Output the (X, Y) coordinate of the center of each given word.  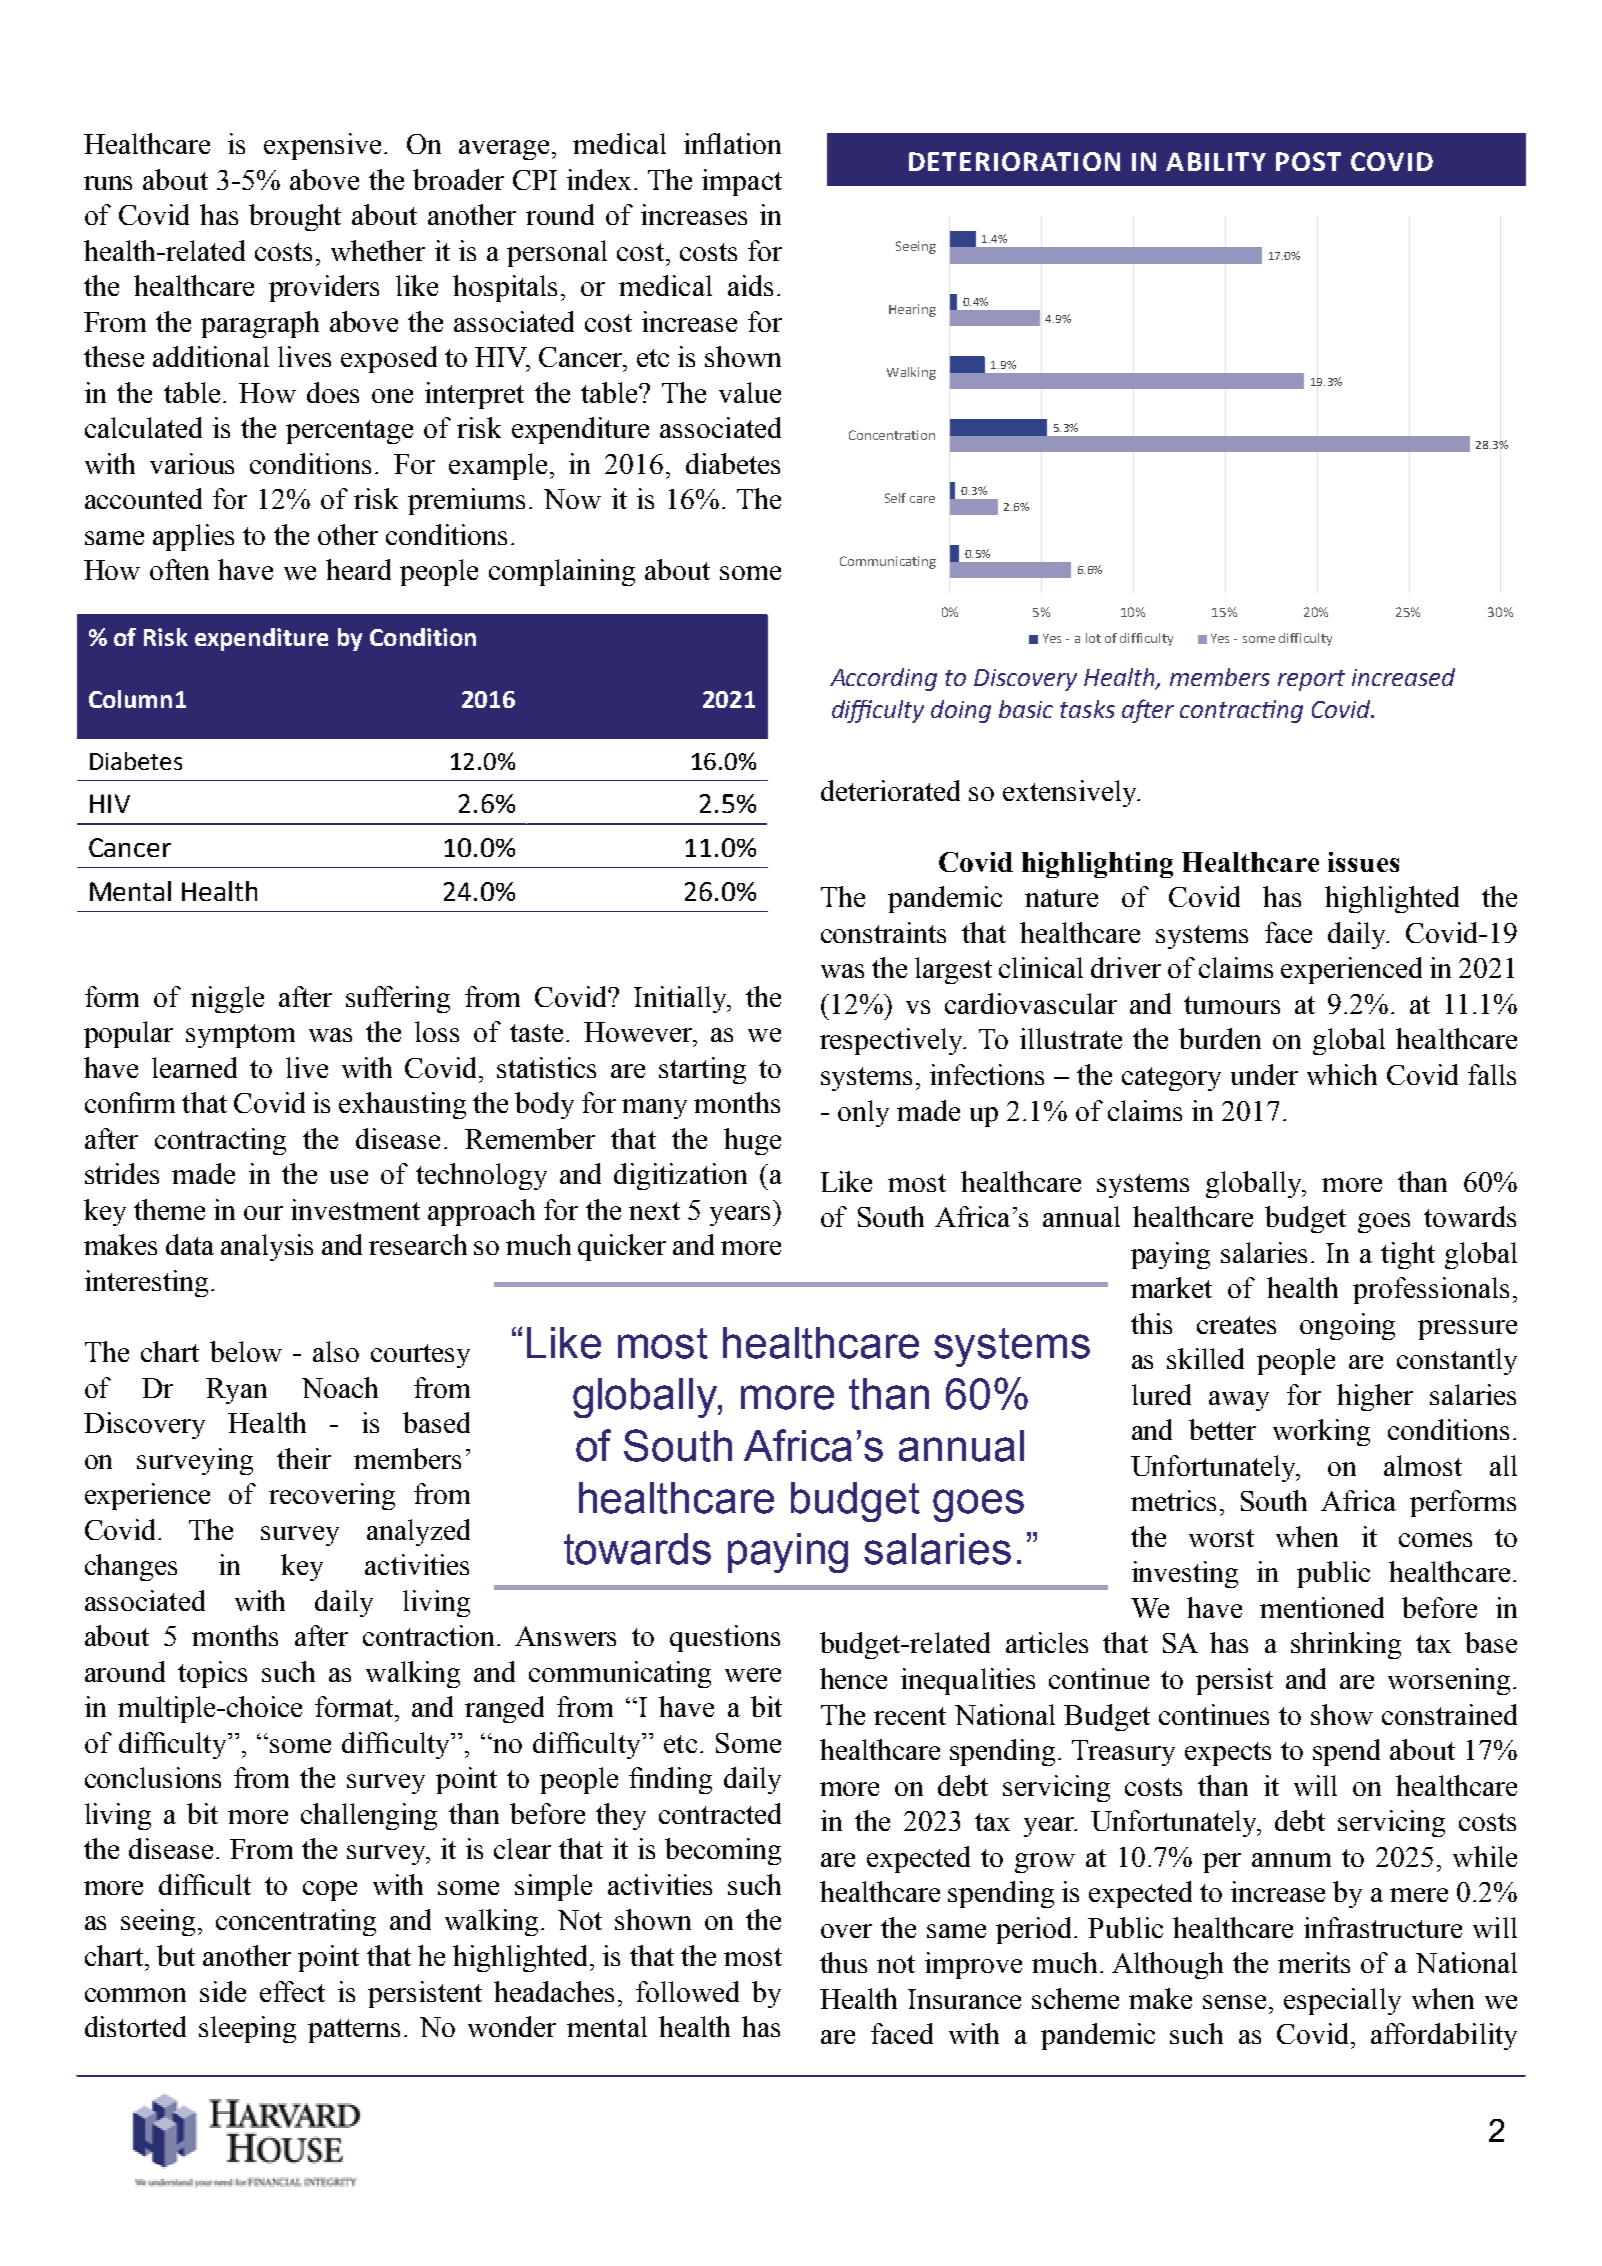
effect (292, 1991)
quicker (622, 1247)
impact (742, 182)
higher (1375, 1397)
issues (1363, 862)
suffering (398, 999)
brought (295, 217)
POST (1308, 161)
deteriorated (890, 790)
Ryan (236, 1391)
